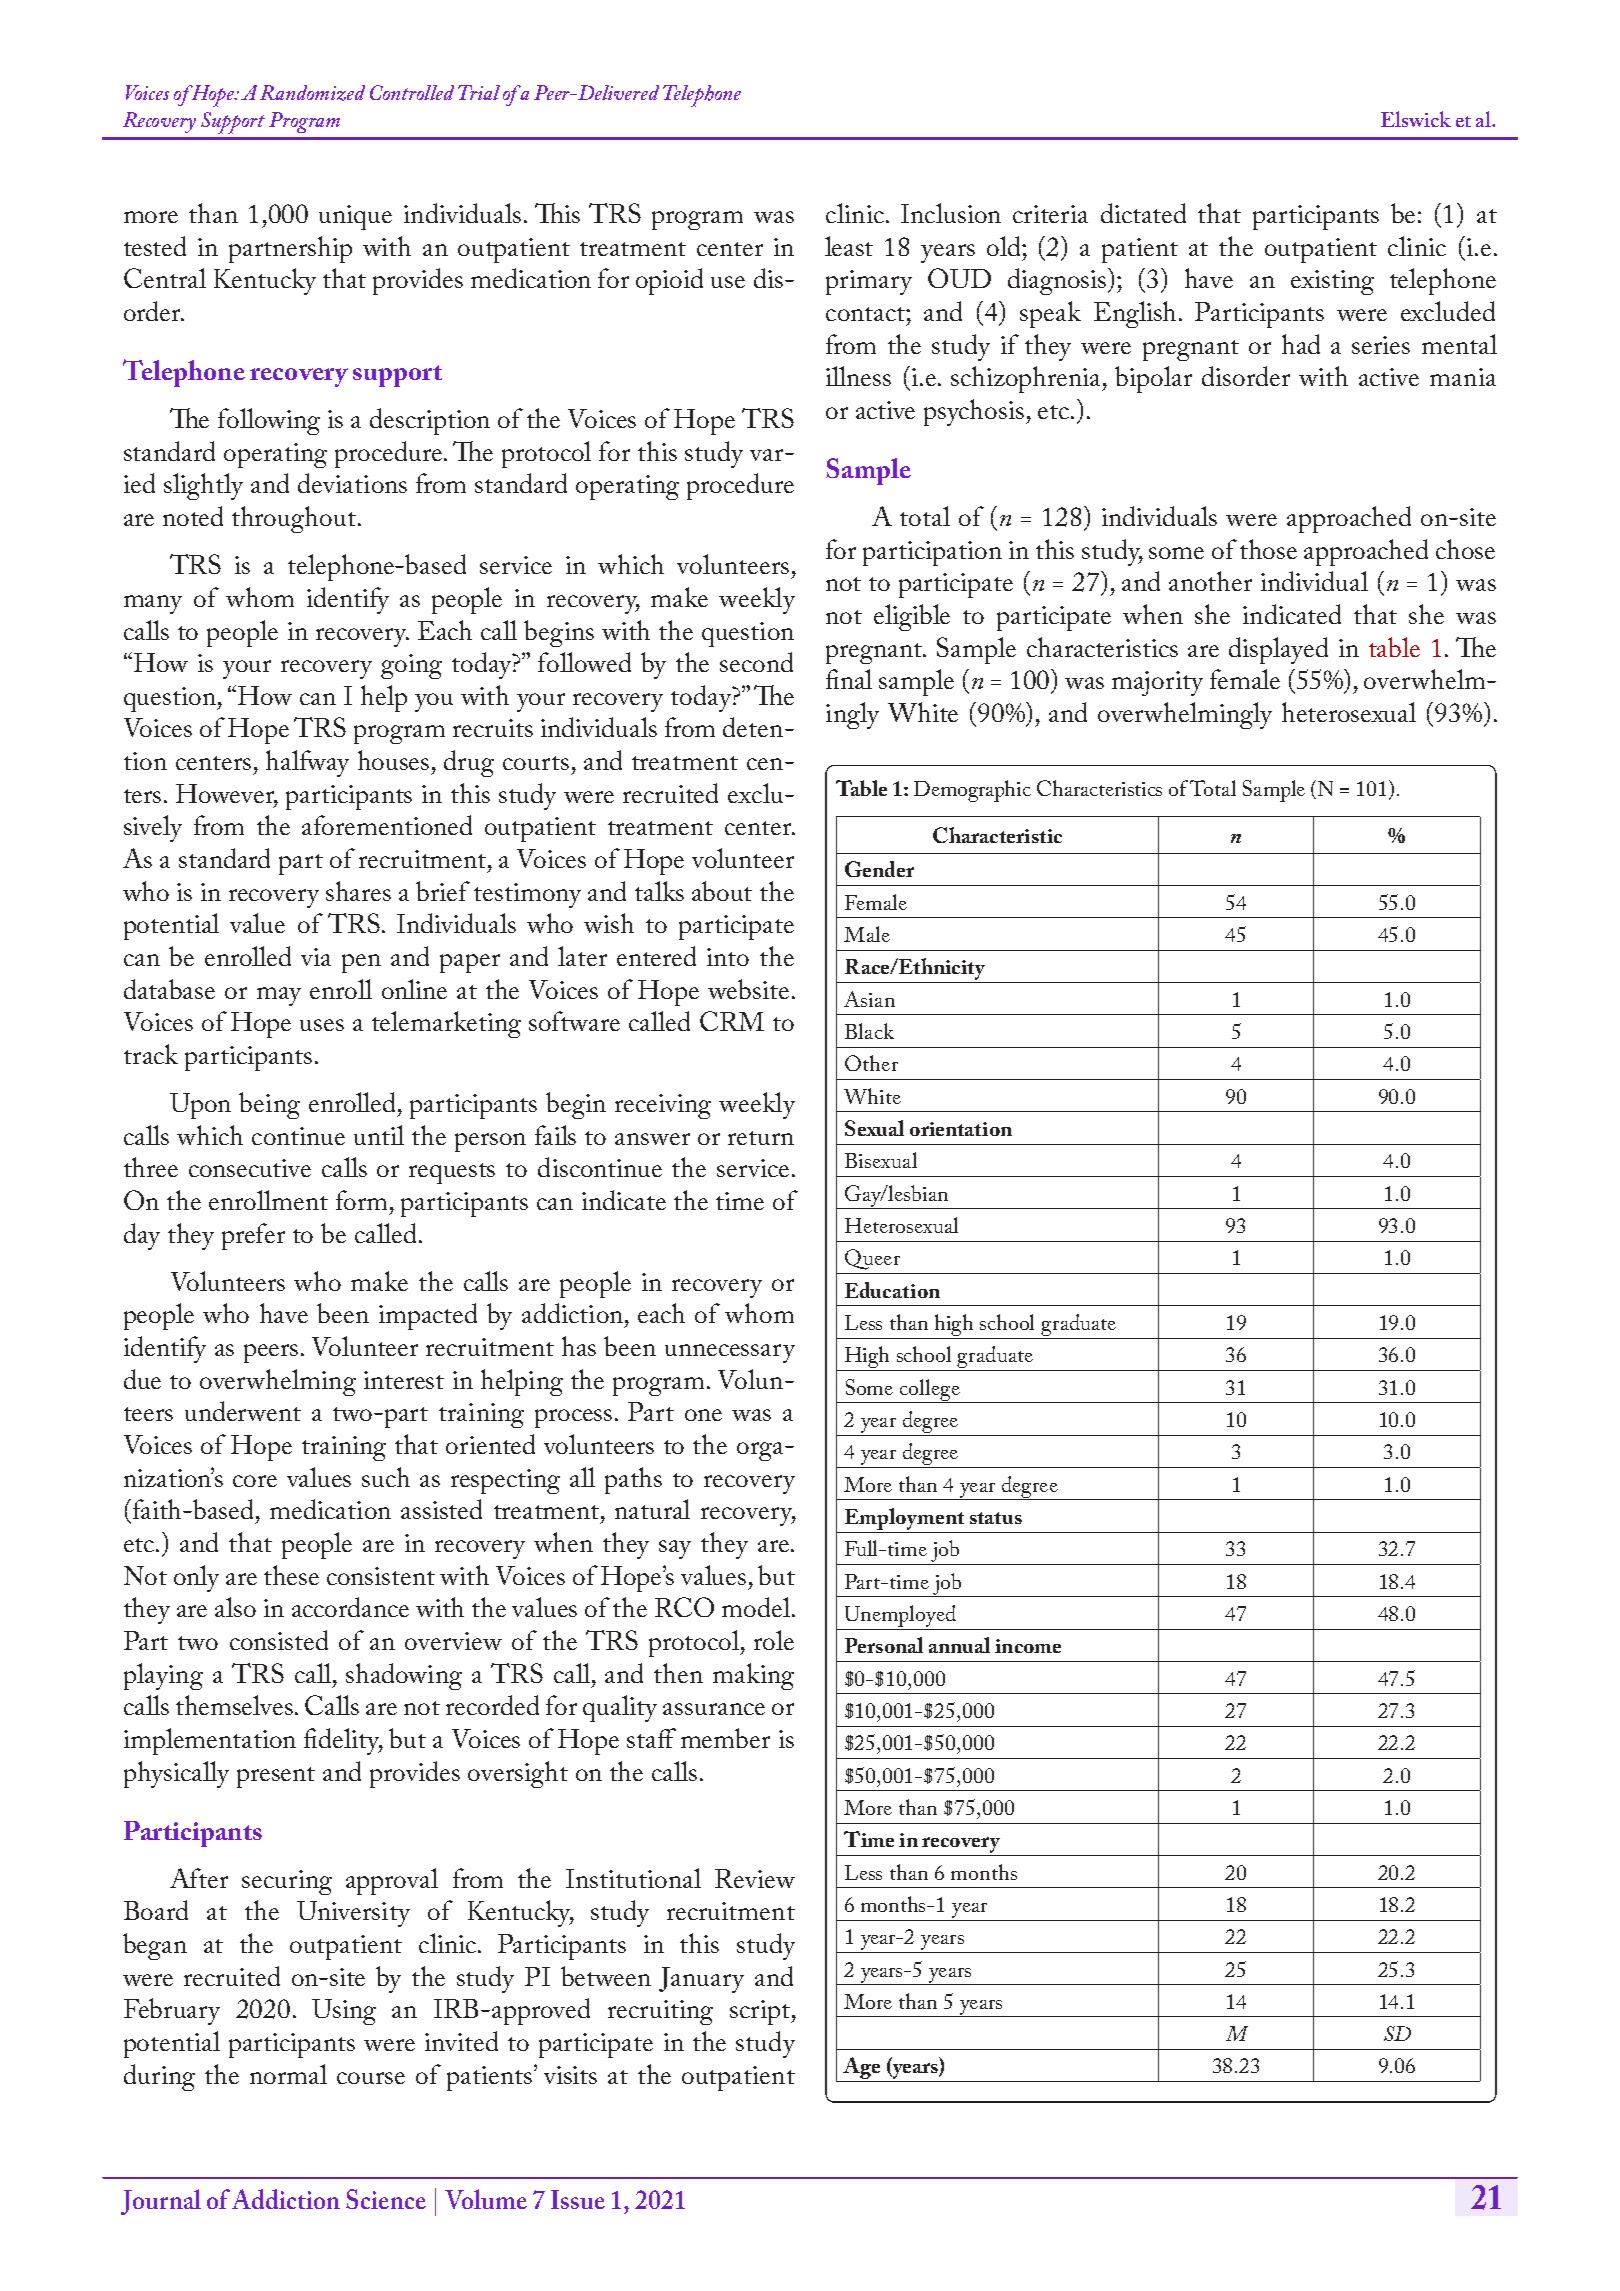 The image size is (1620, 2291). I want to click on consecutive, so click(250, 1168).
